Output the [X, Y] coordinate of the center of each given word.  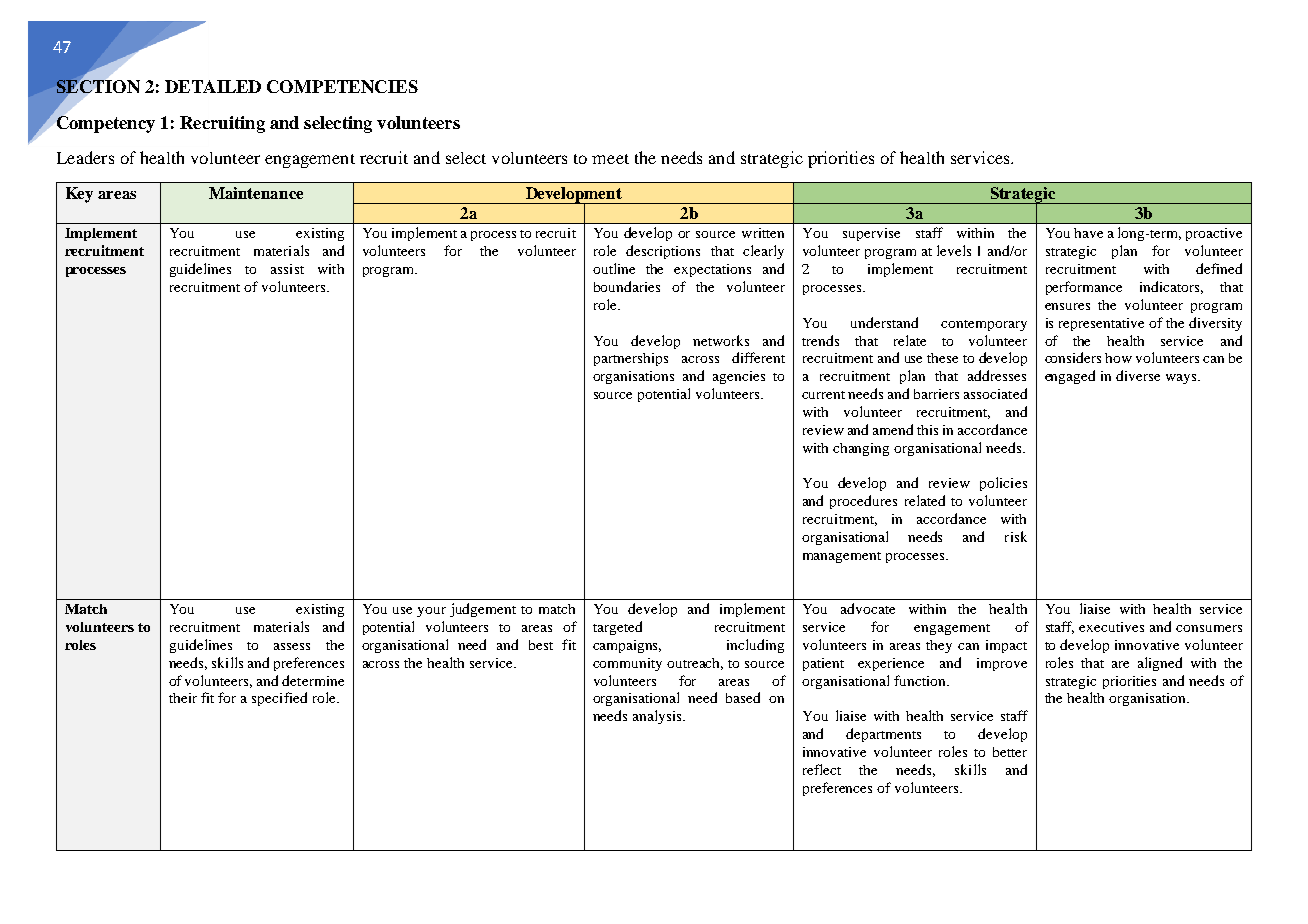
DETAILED [213, 86]
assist [287, 269]
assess [292, 646]
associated [995, 393]
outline [614, 268]
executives [1111, 627]
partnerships [631, 359]
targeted [617, 628]
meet [610, 159]
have [1088, 233]
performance [1084, 288]
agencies [739, 377]
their [183, 698]
